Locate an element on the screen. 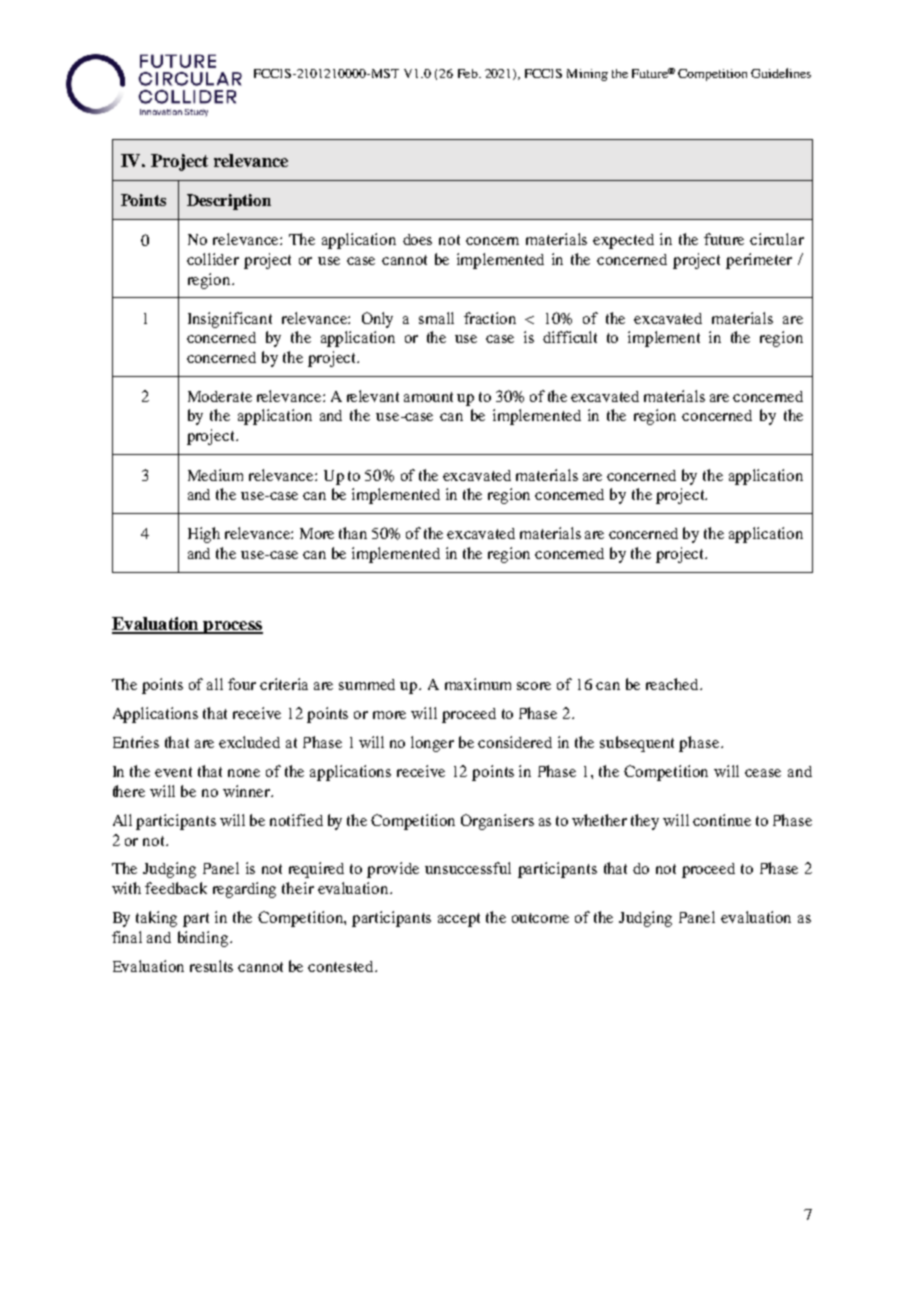 The image size is (924, 1308). excluded is located at coordinates (249, 742).
